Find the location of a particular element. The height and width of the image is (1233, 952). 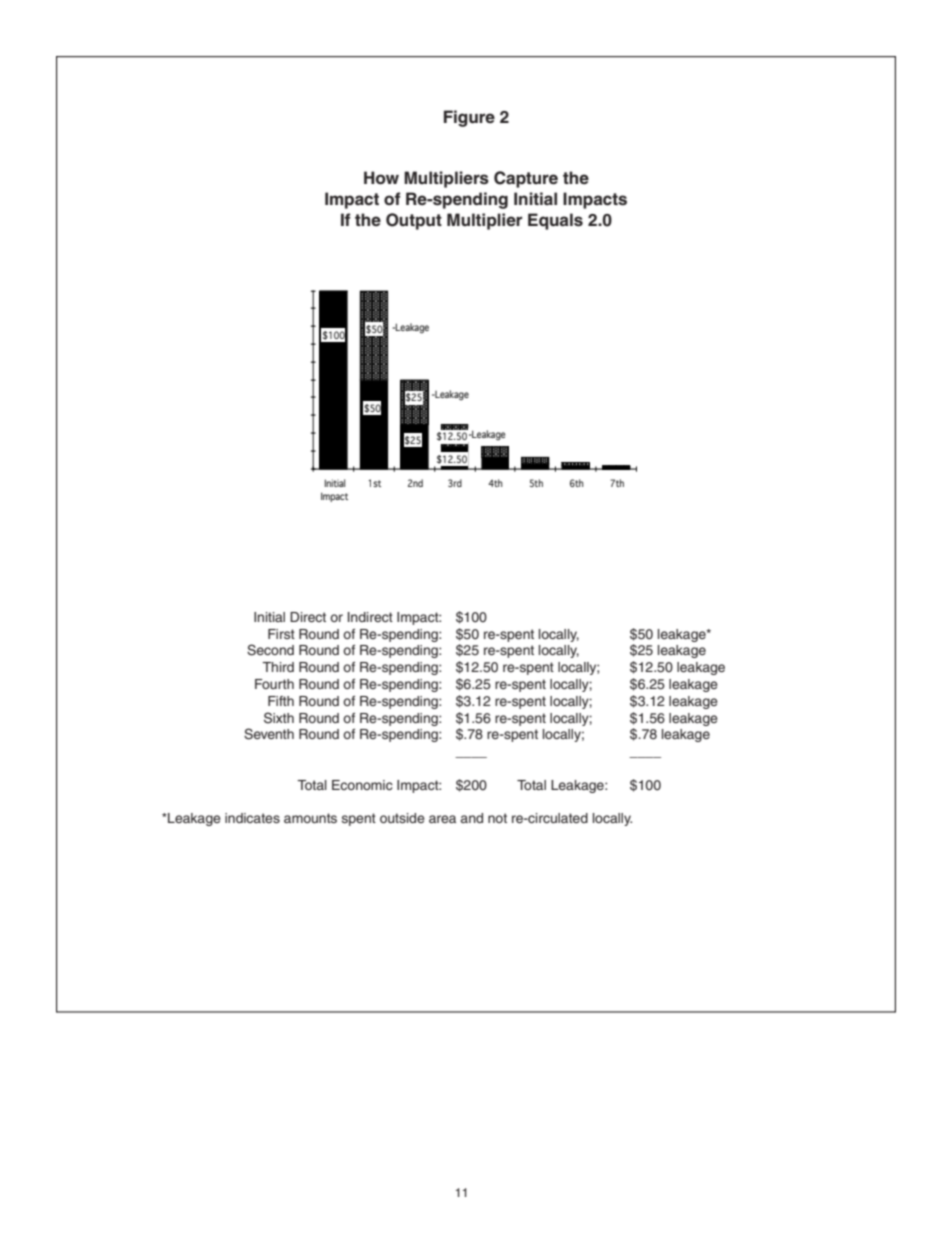

Capture is located at coordinates (526, 179).
